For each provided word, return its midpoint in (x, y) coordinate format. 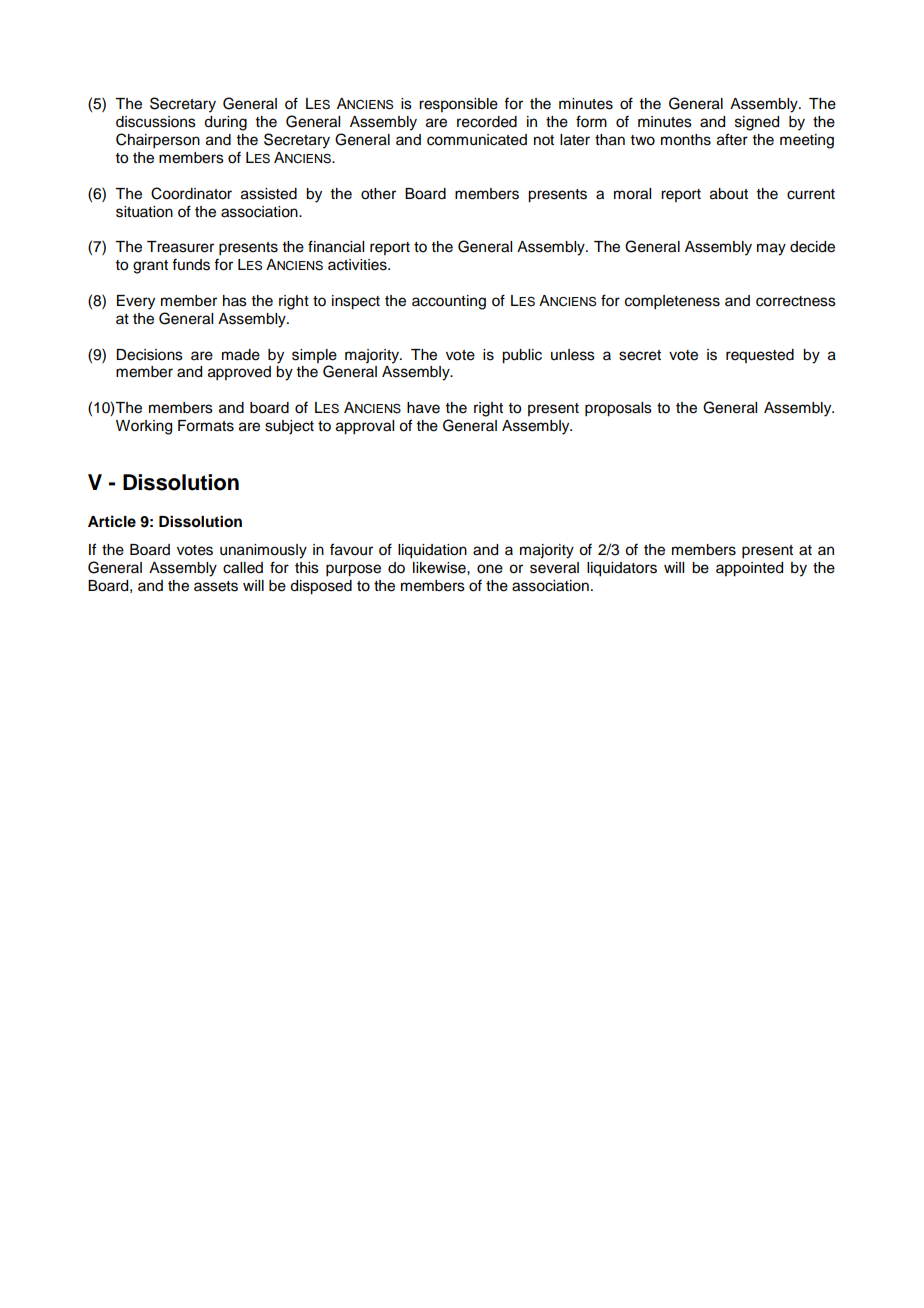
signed (757, 123)
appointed (749, 569)
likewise (440, 568)
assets (216, 586)
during (225, 123)
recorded (487, 122)
